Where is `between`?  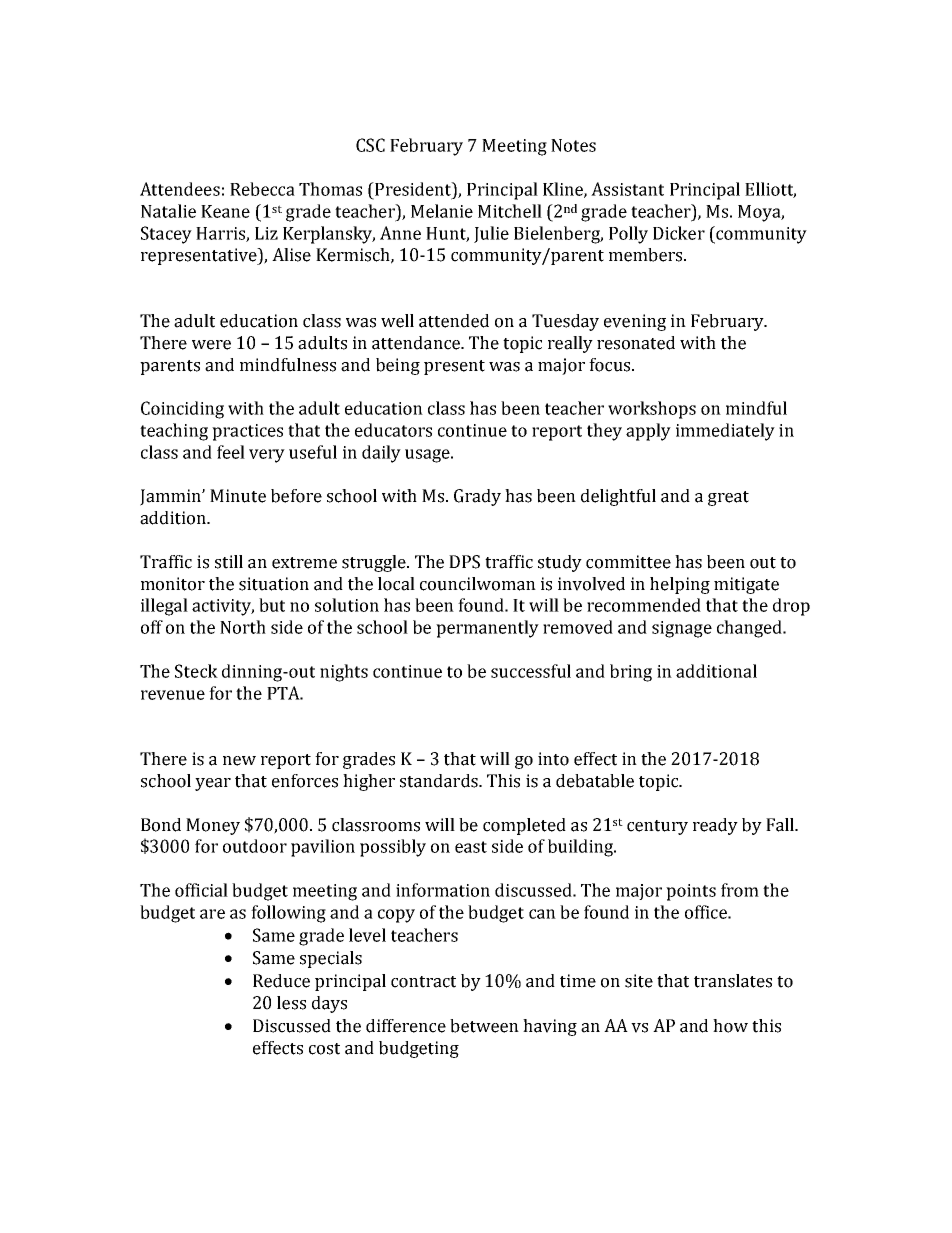 between is located at coordinates (484, 1026).
